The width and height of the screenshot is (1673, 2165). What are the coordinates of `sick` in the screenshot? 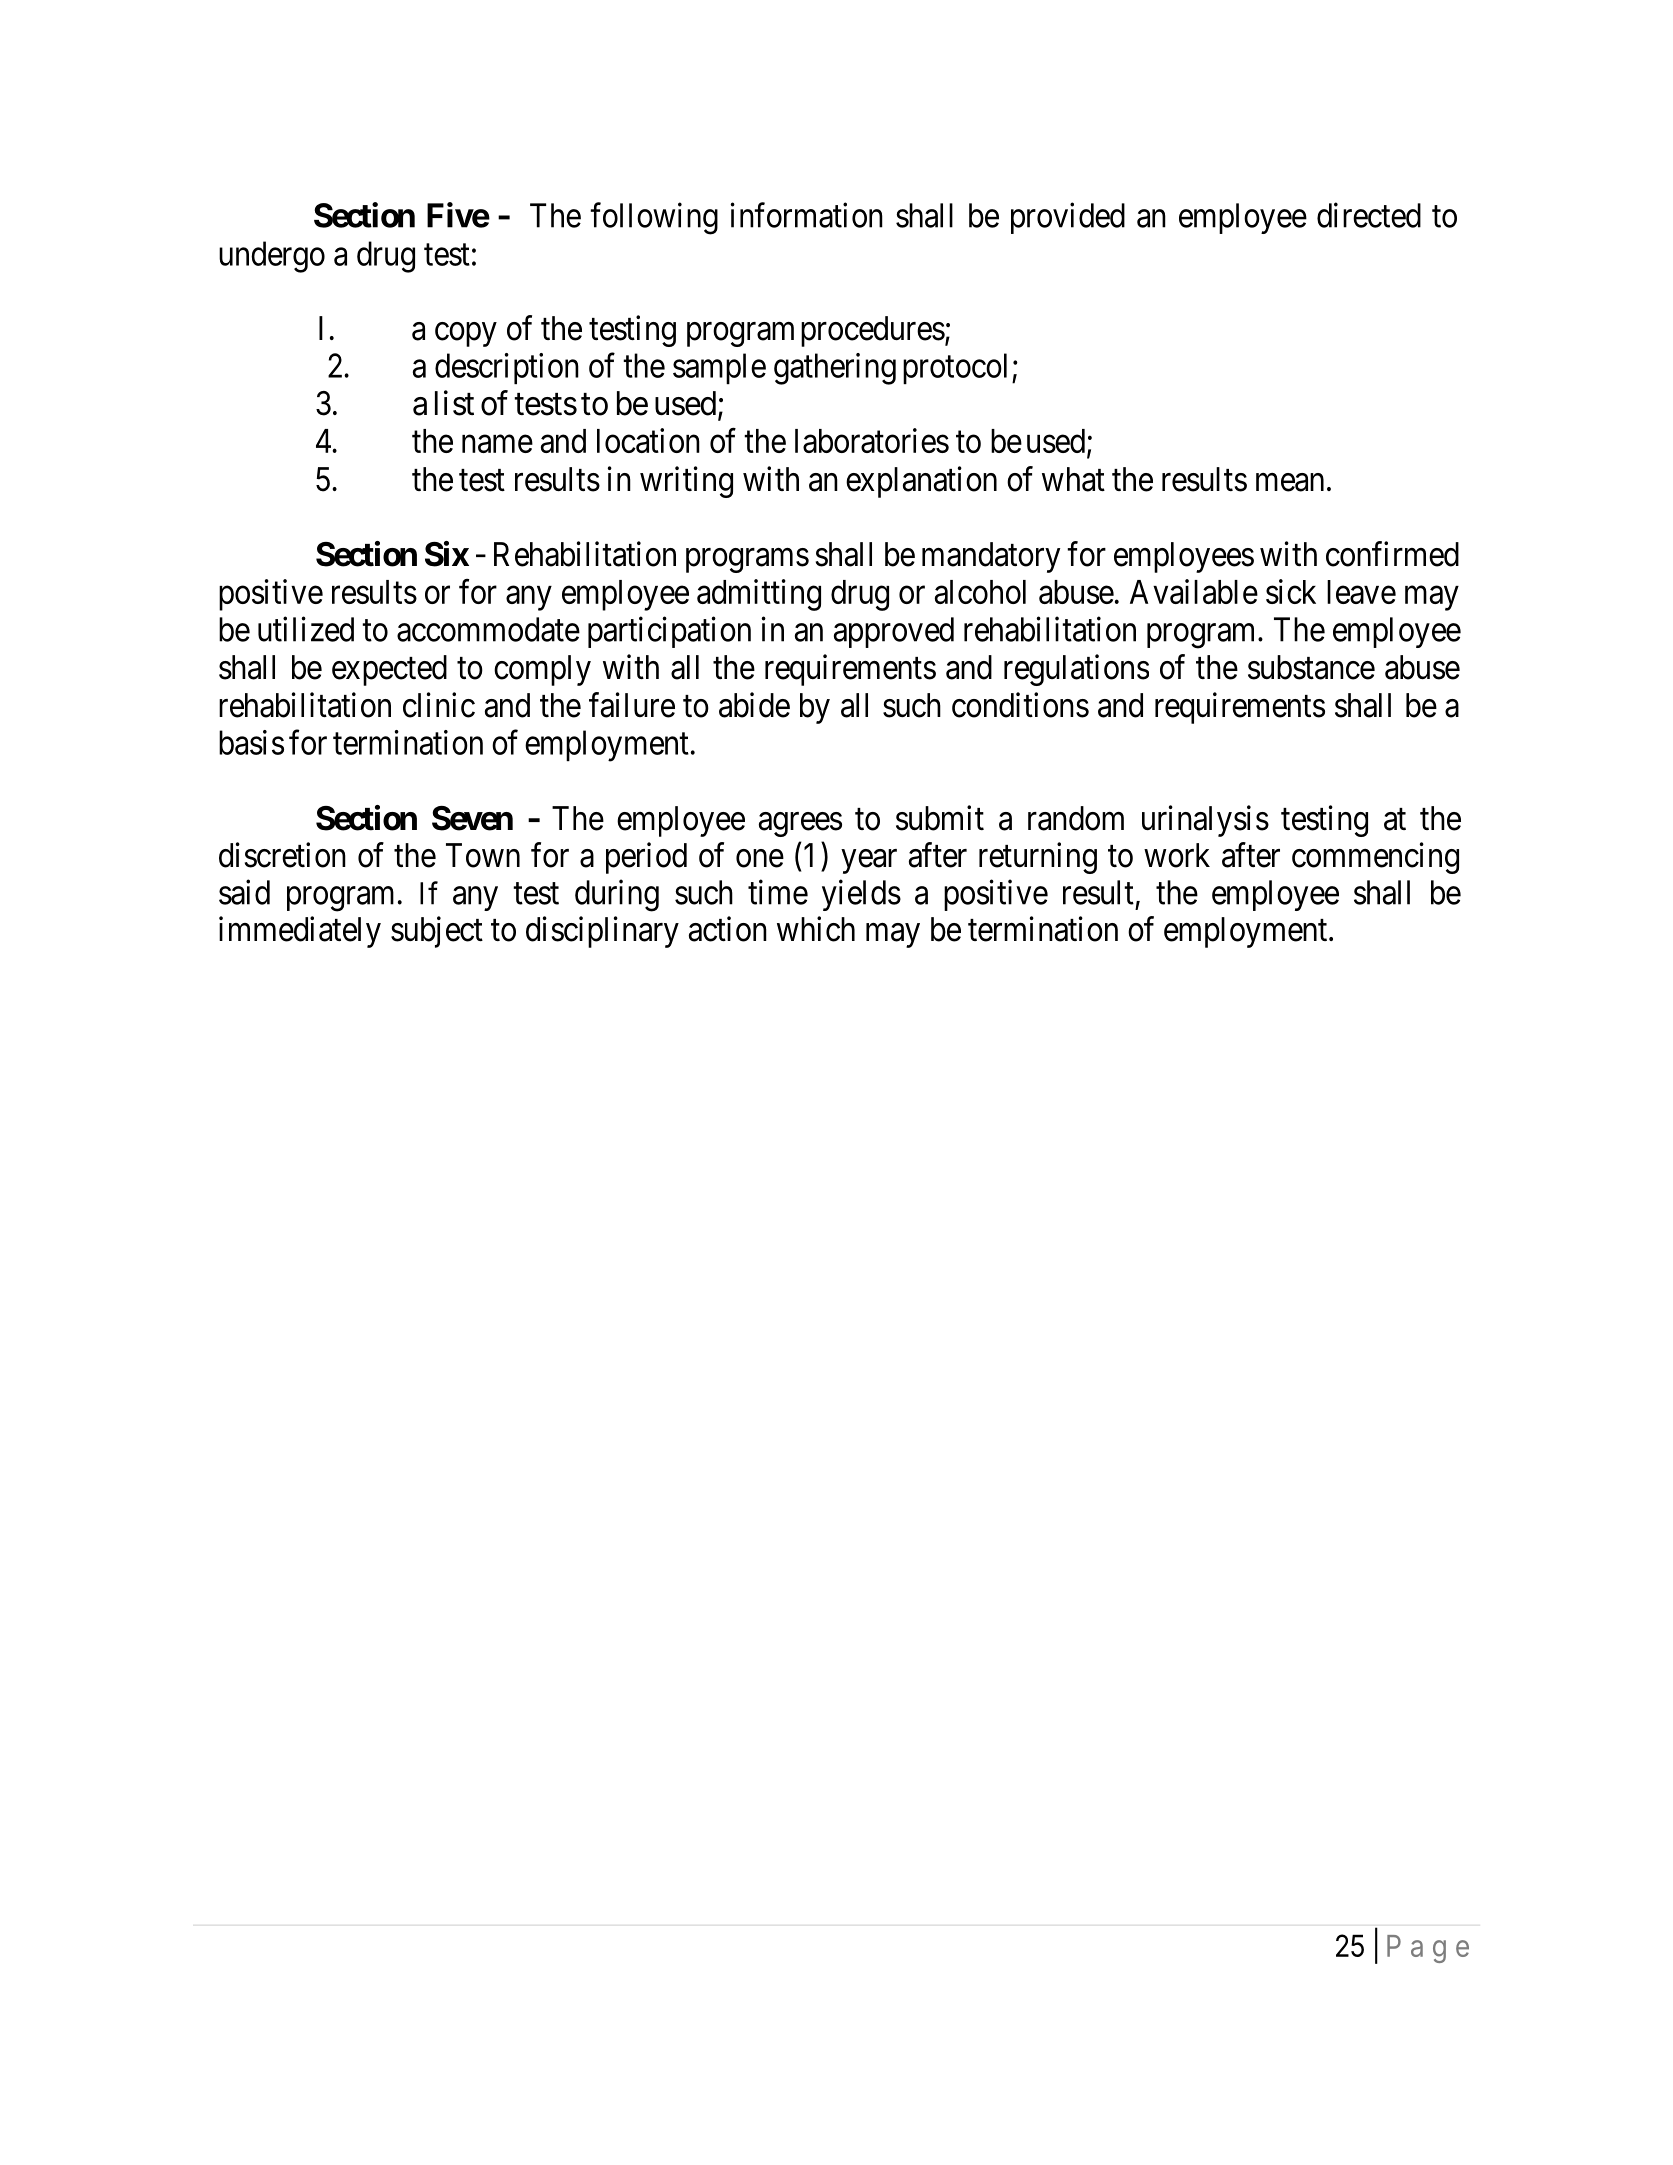 It's located at (1291, 591).
